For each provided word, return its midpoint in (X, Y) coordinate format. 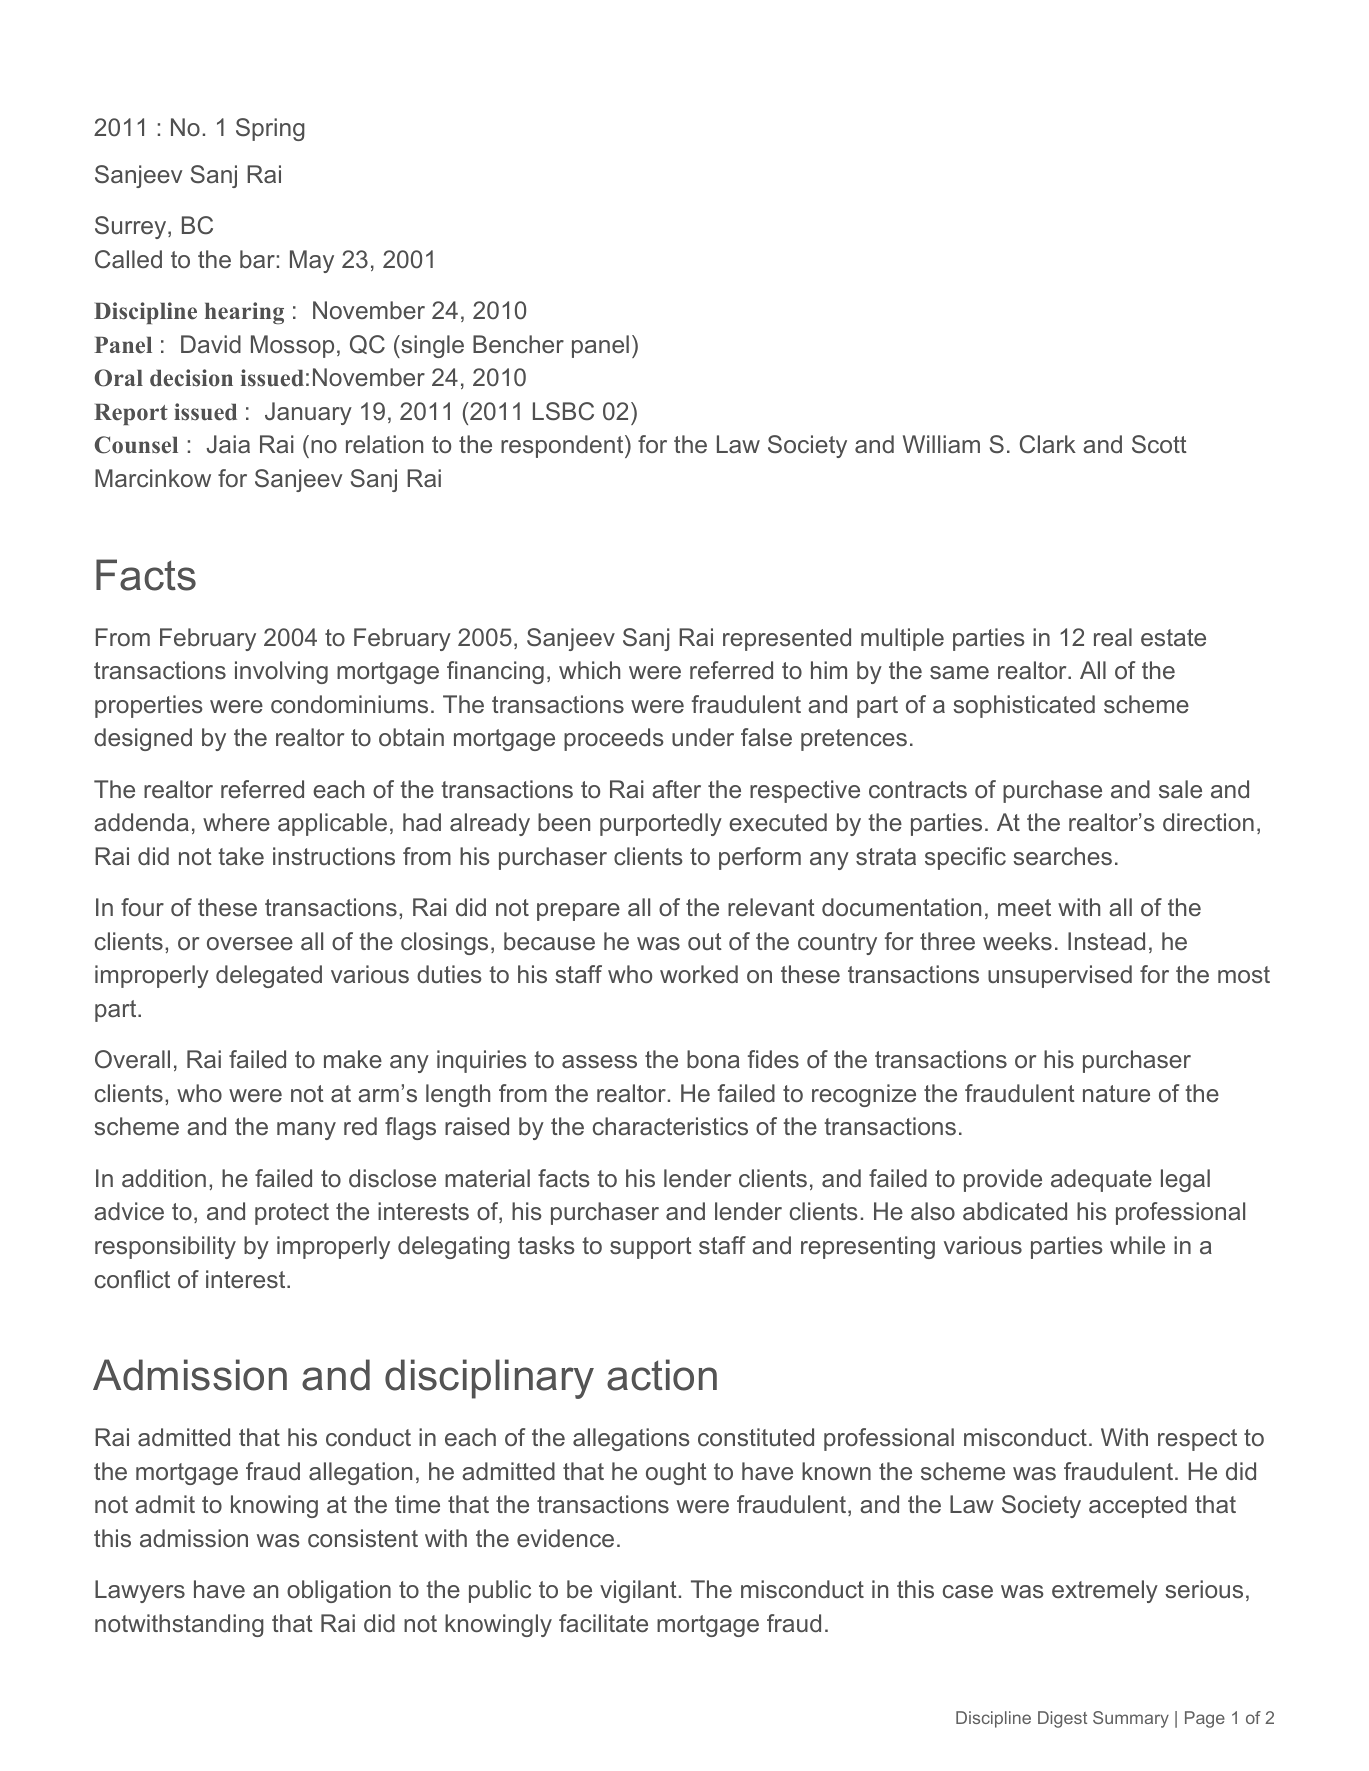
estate (1173, 637)
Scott (1159, 444)
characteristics (670, 1126)
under (703, 737)
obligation (339, 1591)
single (431, 346)
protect (292, 1214)
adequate (1101, 1180)
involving (281, 672)
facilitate (603, 1623)
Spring (270, 129)
